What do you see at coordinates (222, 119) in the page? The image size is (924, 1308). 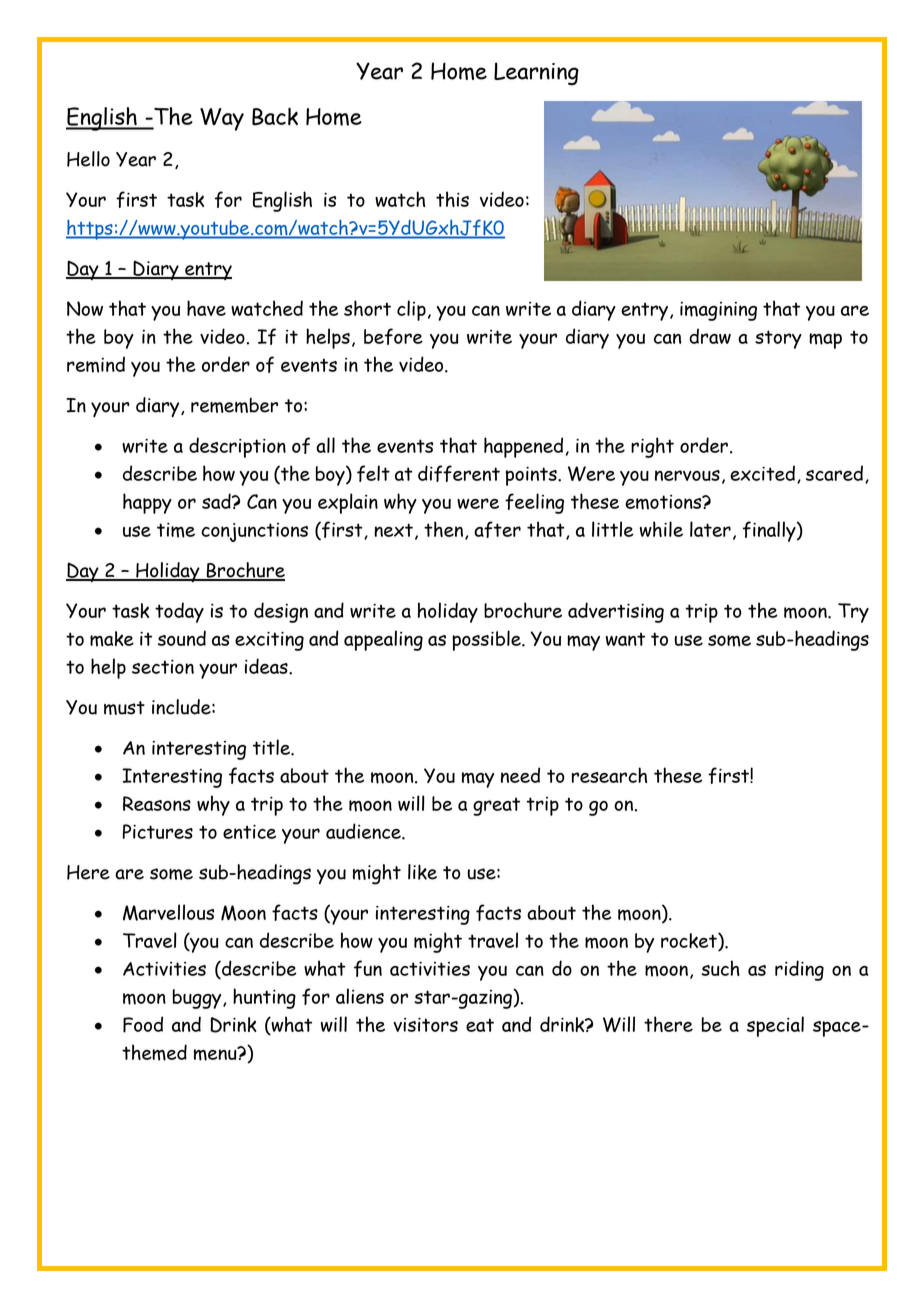 I see `Way` at bounding box center [222, 119].
